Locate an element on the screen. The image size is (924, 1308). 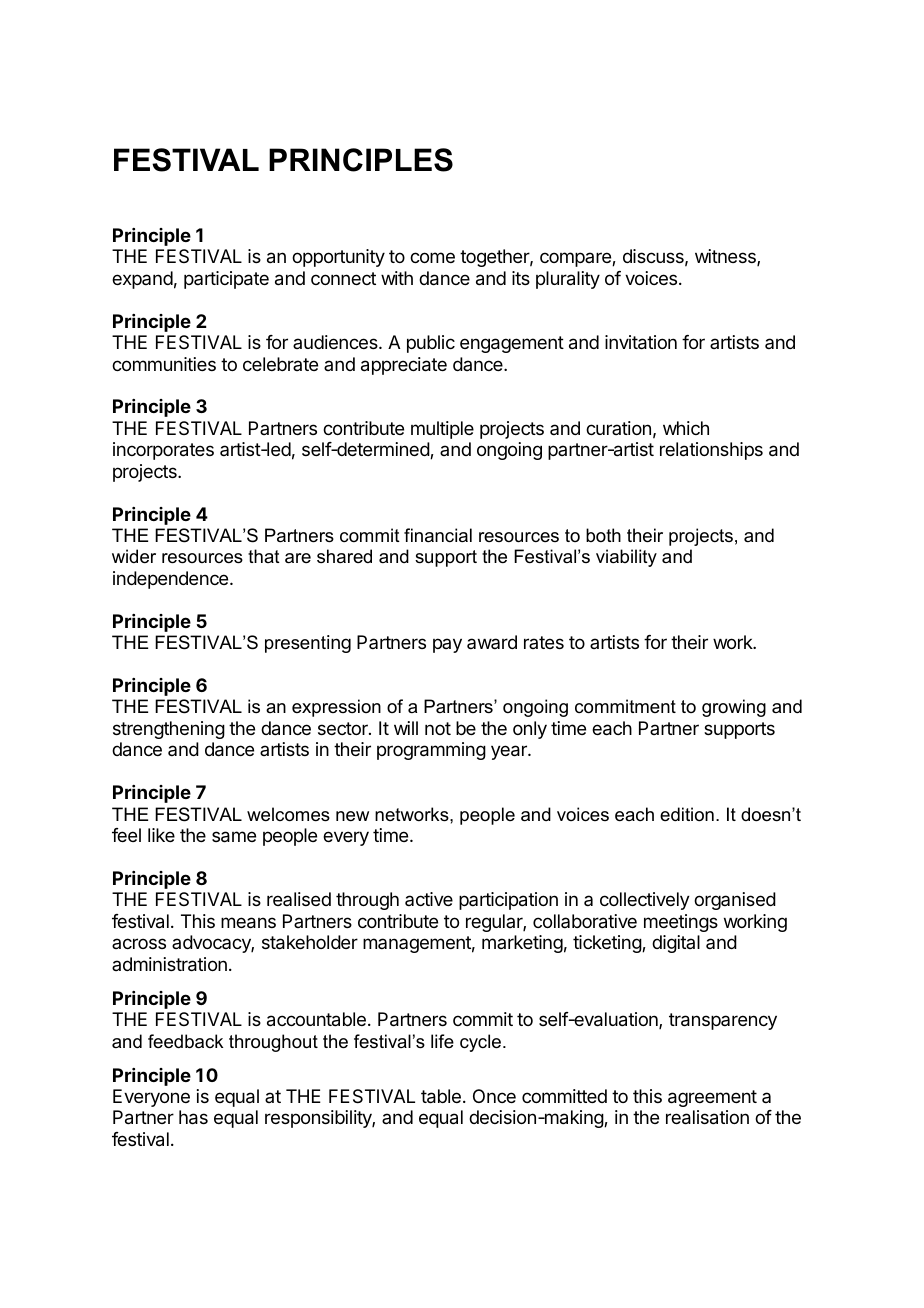
viability is located at coordinates (626, 558).
